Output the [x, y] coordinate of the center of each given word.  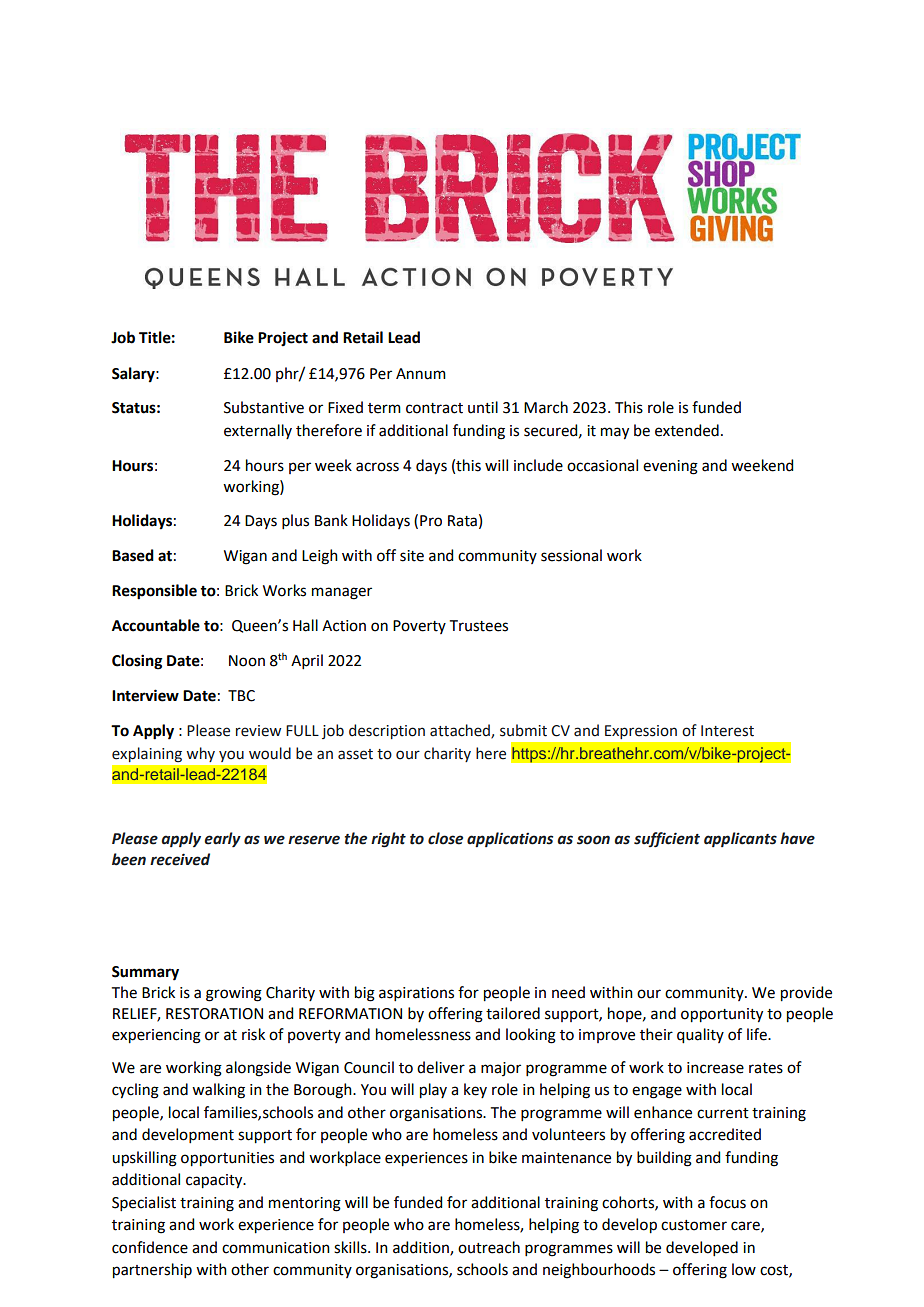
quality [700, 1036]
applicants [740, 839]
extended [687, 430]
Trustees [479, 626]
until [483, 407]
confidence [150, 1247]
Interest [727, 731]
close [445, 838]
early [222, 839]
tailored [513, 1013]
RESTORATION [214, 1014]
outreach [489, 1247]
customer [694, 1225]
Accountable [156, 625]
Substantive [264, 407]
